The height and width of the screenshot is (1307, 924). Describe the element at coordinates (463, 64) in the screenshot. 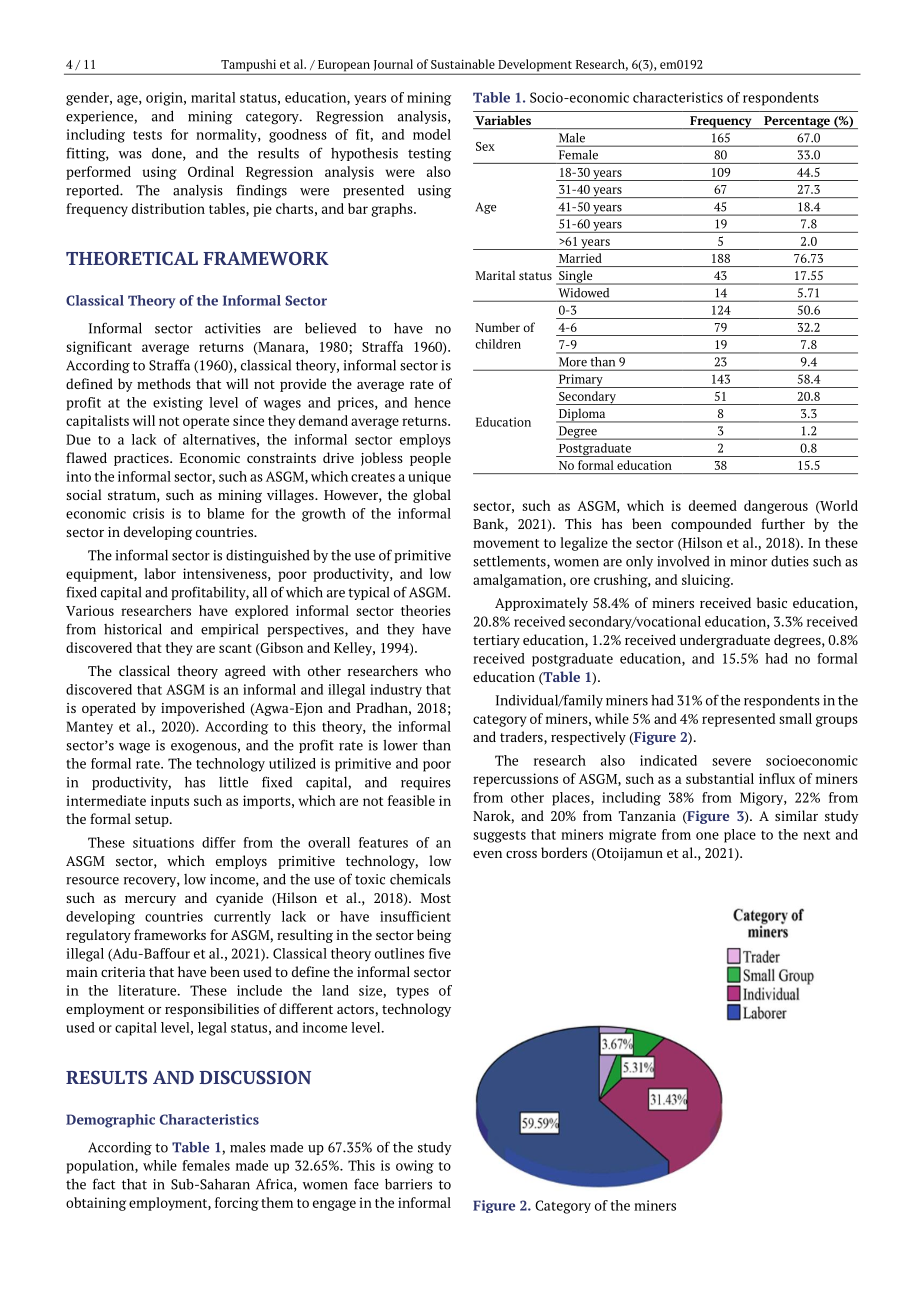

I see `Sustainable` at that location.
